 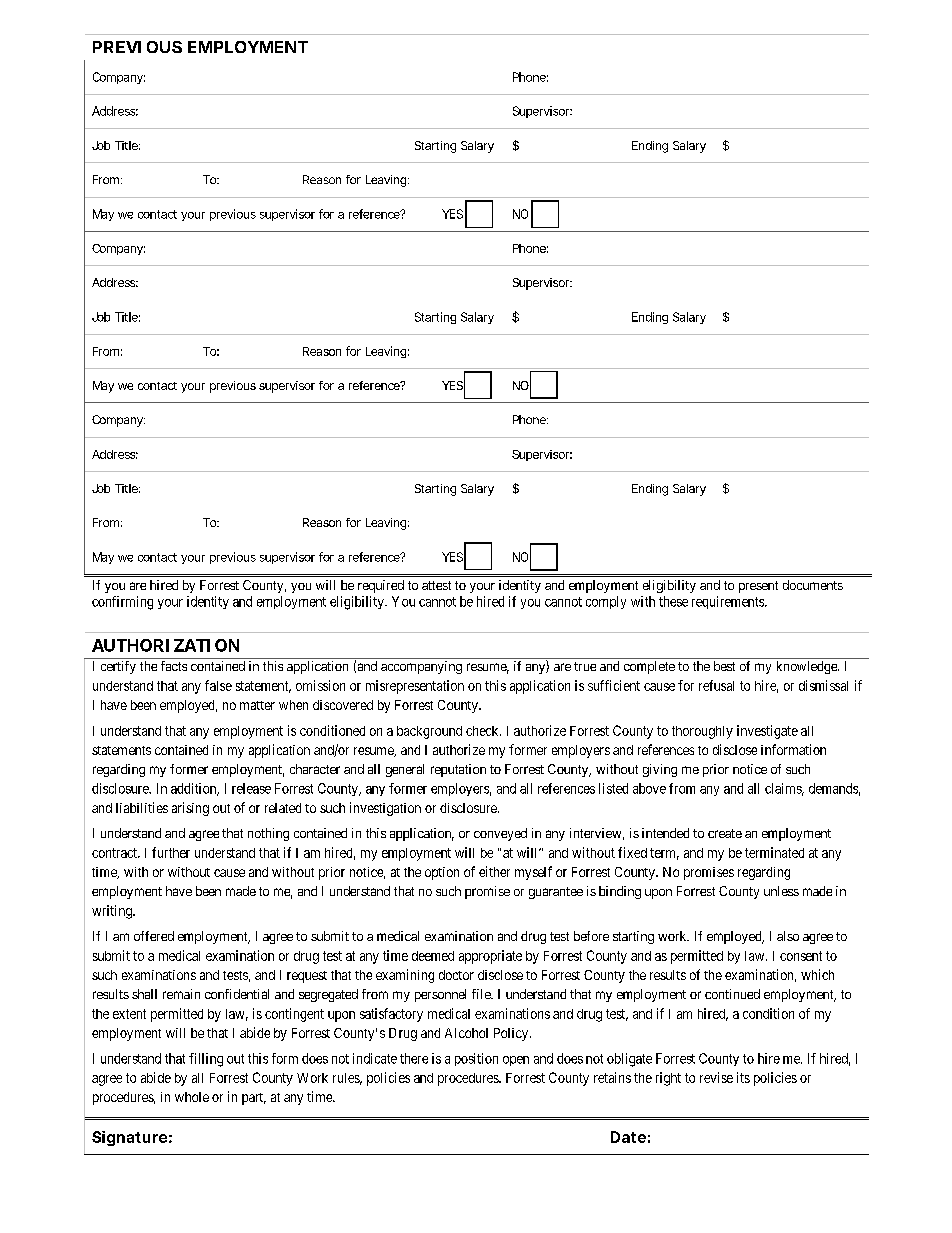 What do you see at coordinates (725, 833) in the page?
I see `create` at bounding box center [725, 833].
